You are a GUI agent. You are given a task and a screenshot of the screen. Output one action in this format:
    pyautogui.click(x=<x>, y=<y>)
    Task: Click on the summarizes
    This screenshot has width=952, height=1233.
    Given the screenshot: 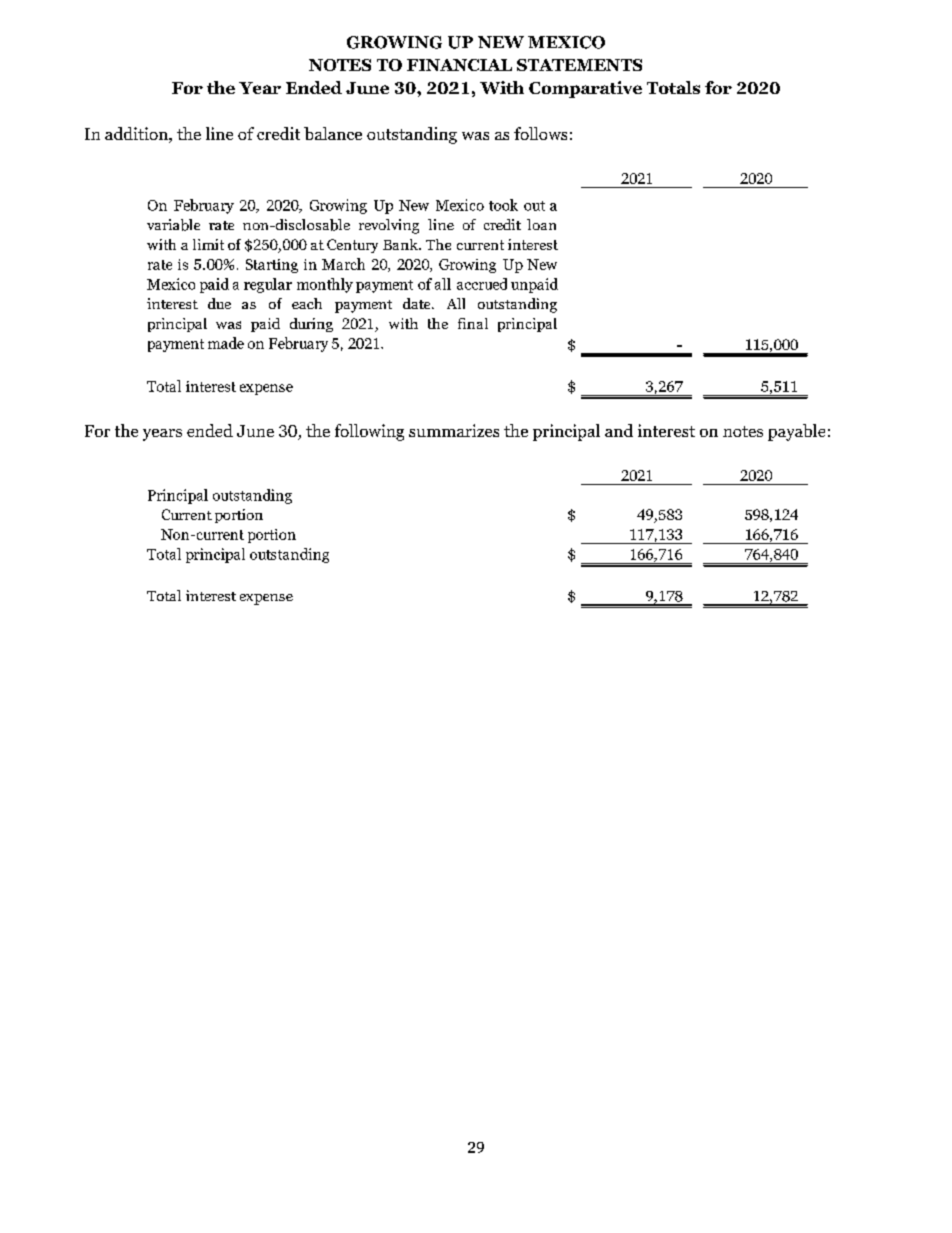 What is the action you would take?
    pyautogui.click(x=454, y=430)
